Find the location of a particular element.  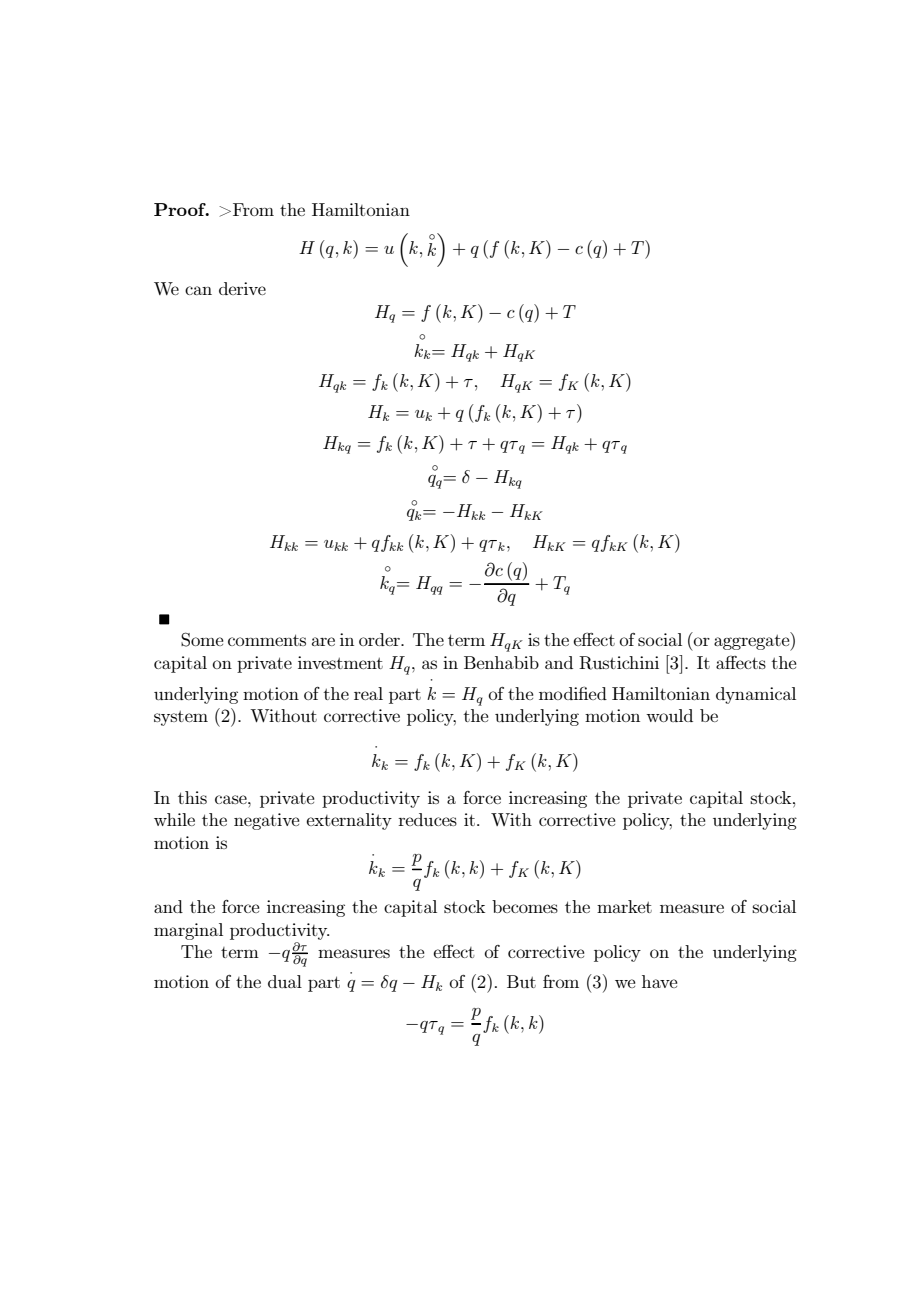

real is located at coordinates (368, 693).
